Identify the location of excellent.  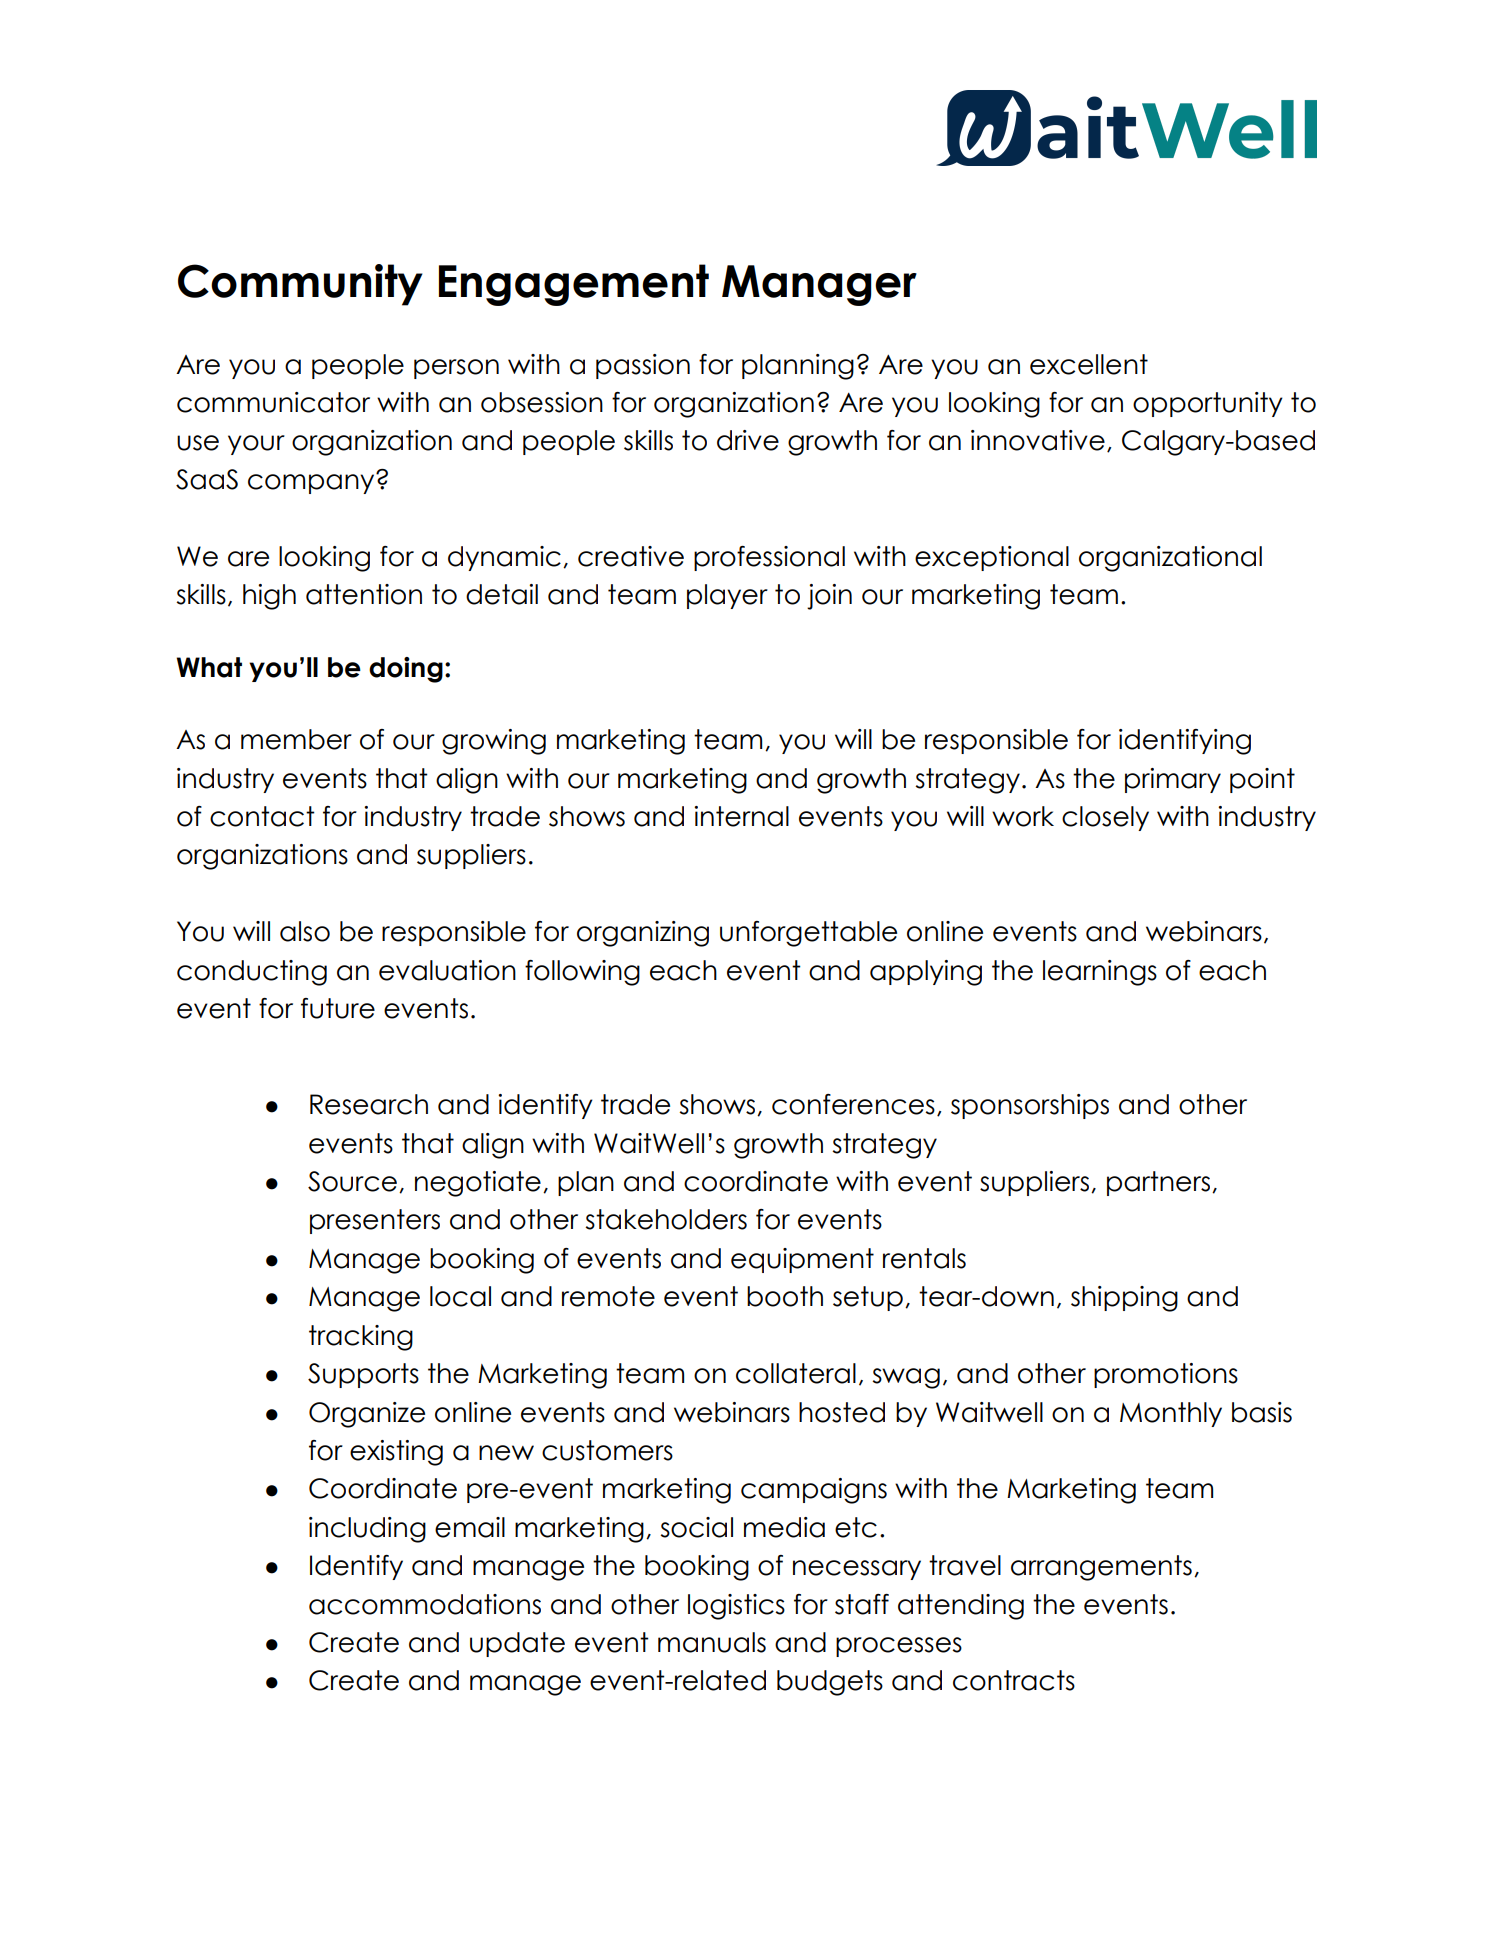
(1089, 364).
